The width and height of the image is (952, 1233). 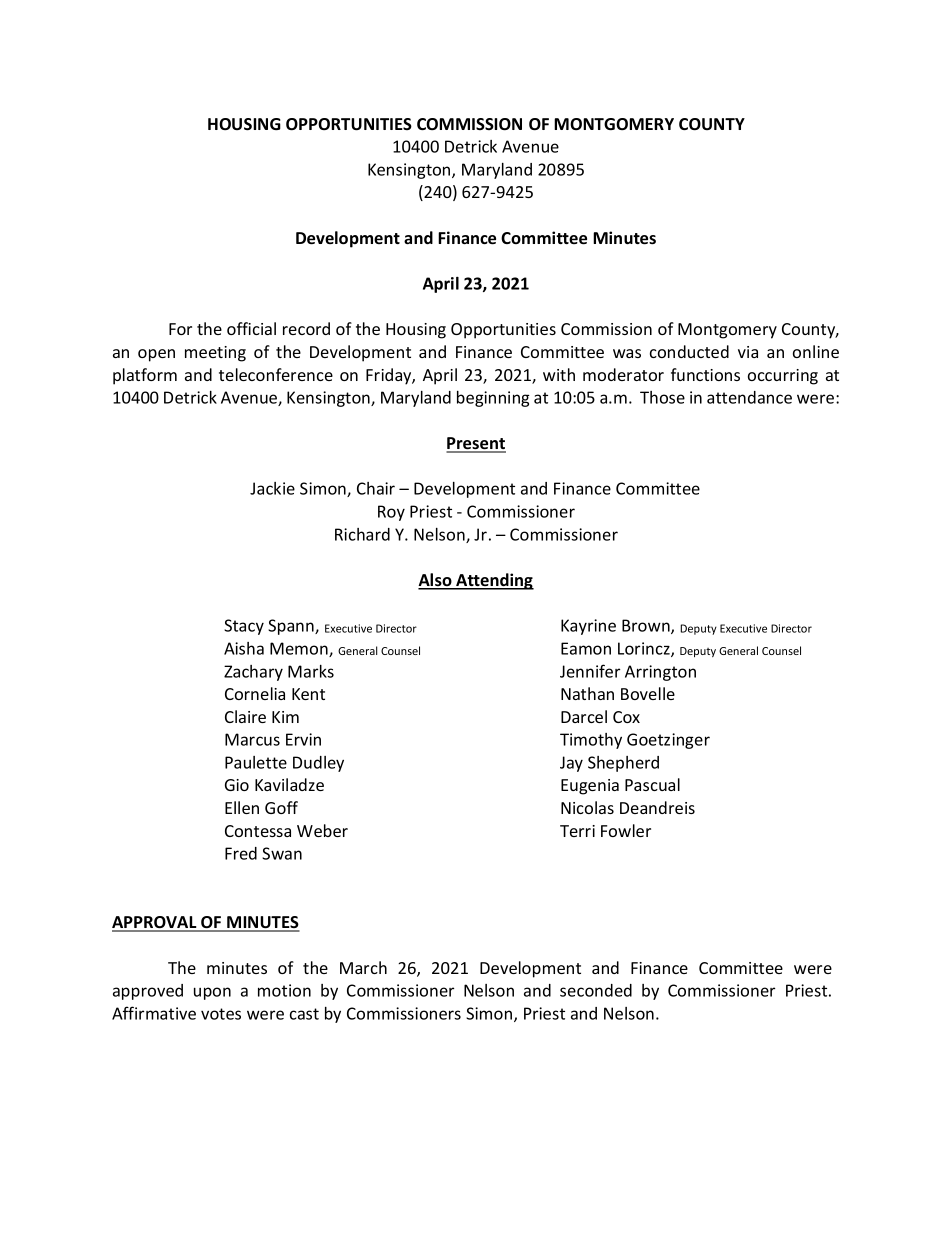 I want to click on Brown, so click(x=647, y=626).
